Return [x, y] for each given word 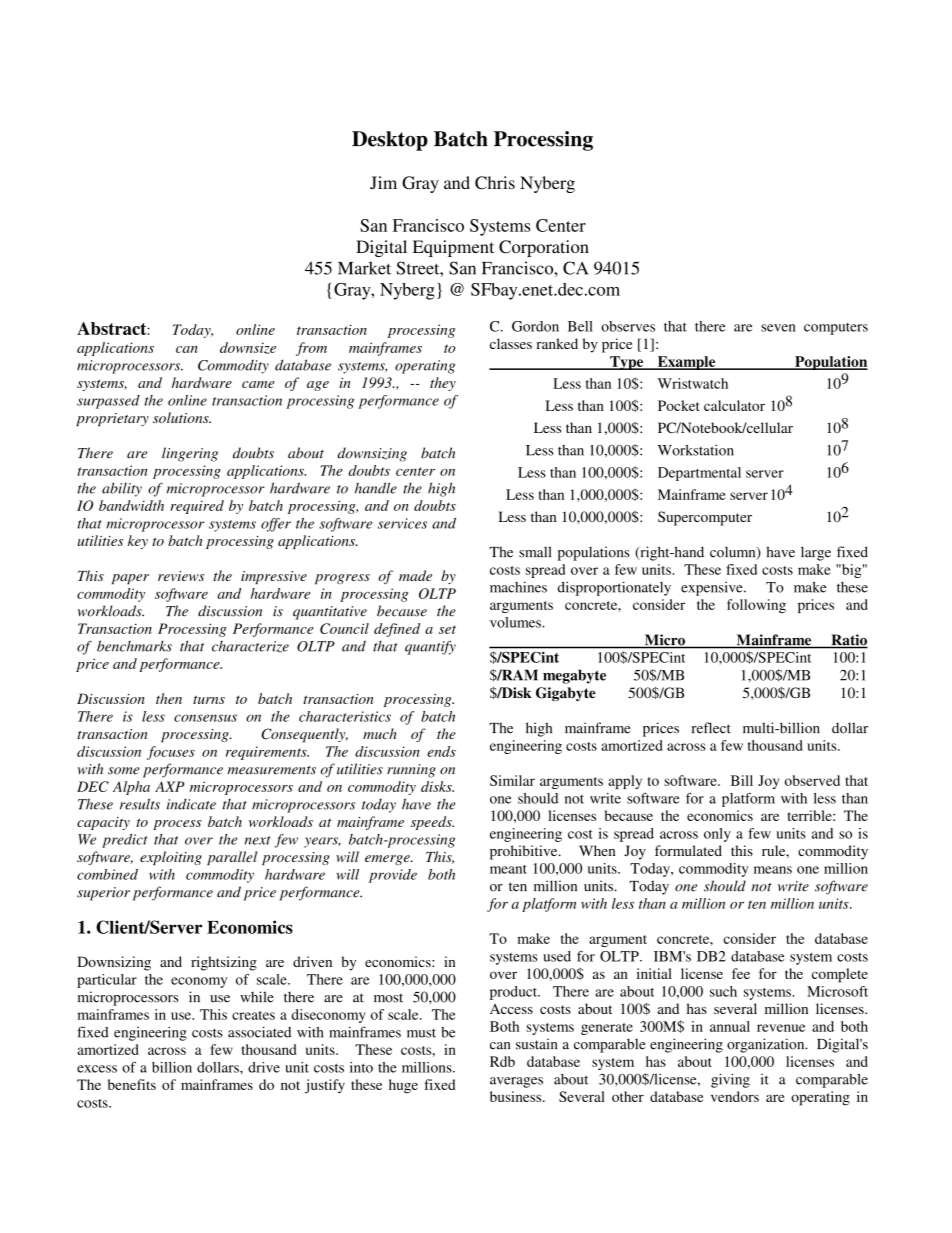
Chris [495, 183]
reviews [181, 576]
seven [778, 328]
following [756, 606]
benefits [132, 1084]
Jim [383, 183]
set [447, 629]
